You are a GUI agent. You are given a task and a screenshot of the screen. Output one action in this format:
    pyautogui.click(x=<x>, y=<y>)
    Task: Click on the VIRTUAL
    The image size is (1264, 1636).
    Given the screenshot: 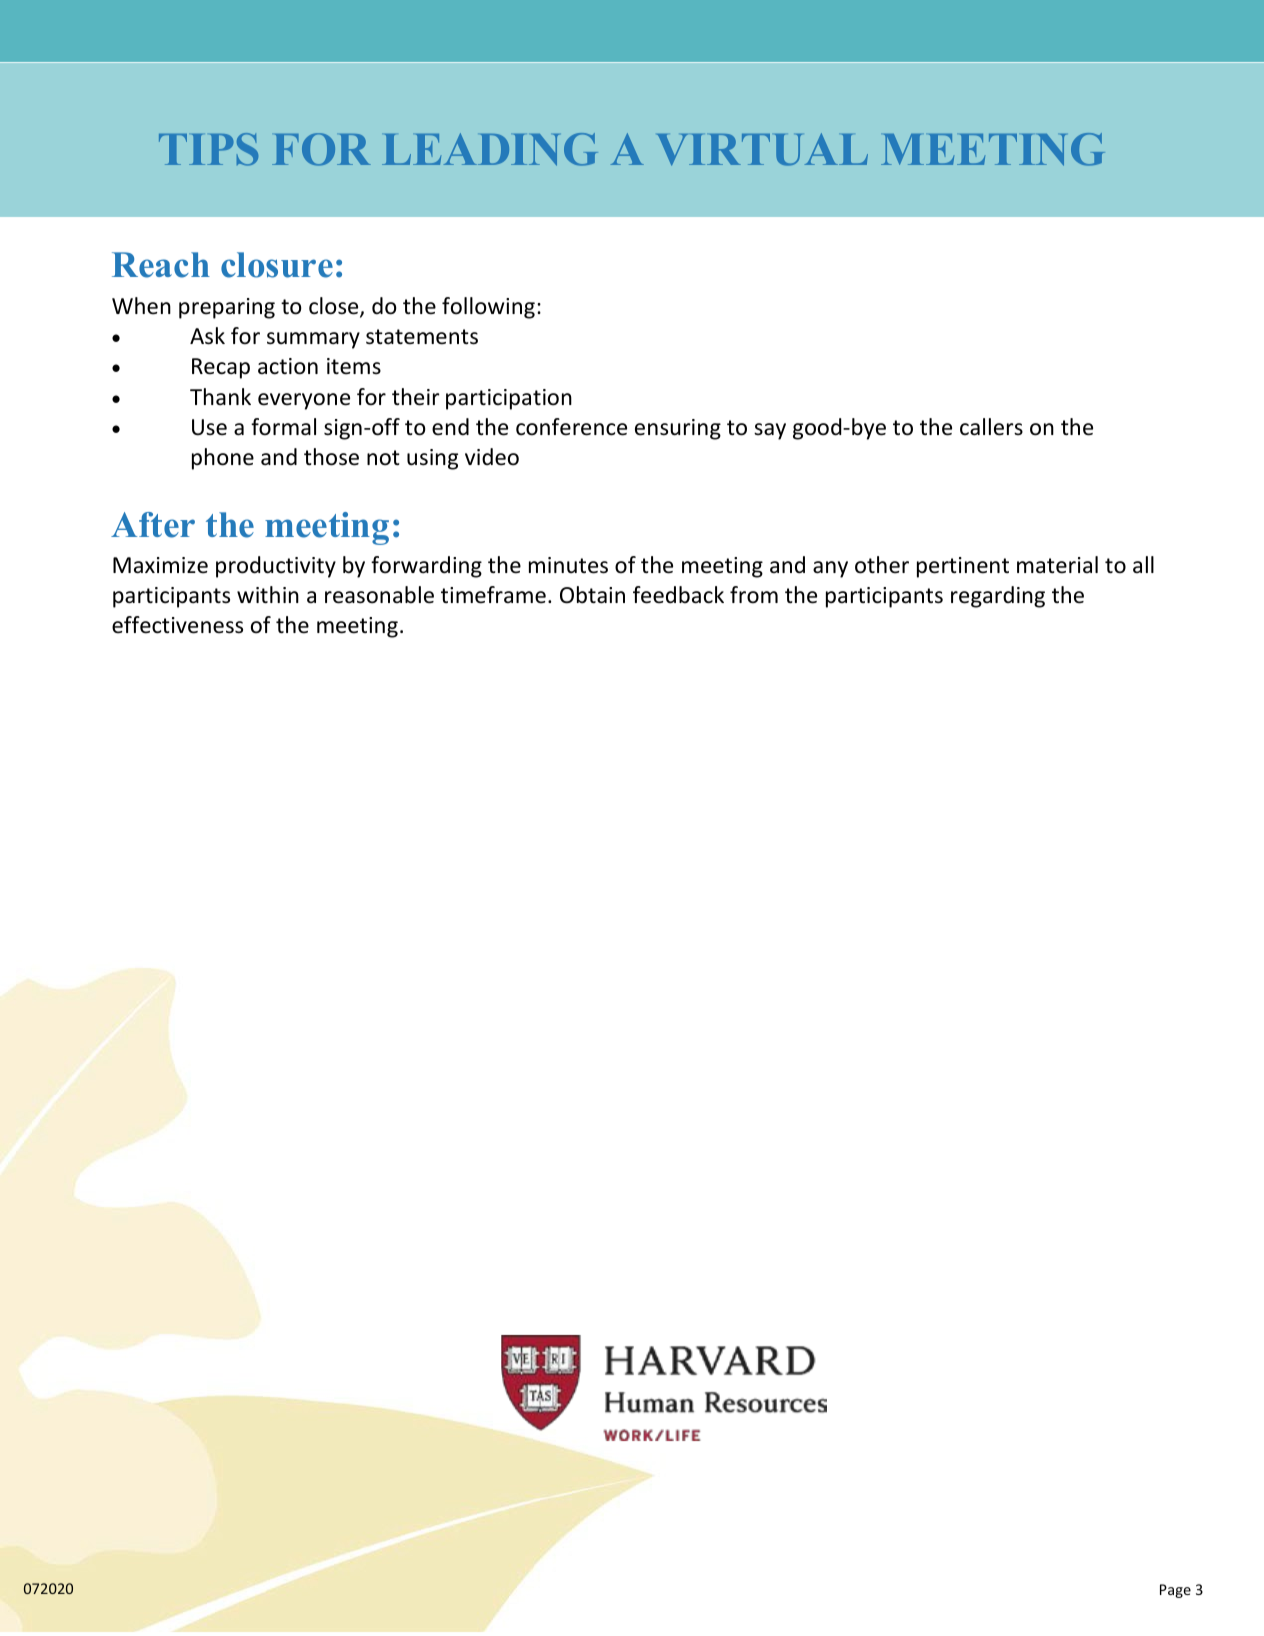 What is the action you would take?
    pyautogui.click(x=762, y=149)
